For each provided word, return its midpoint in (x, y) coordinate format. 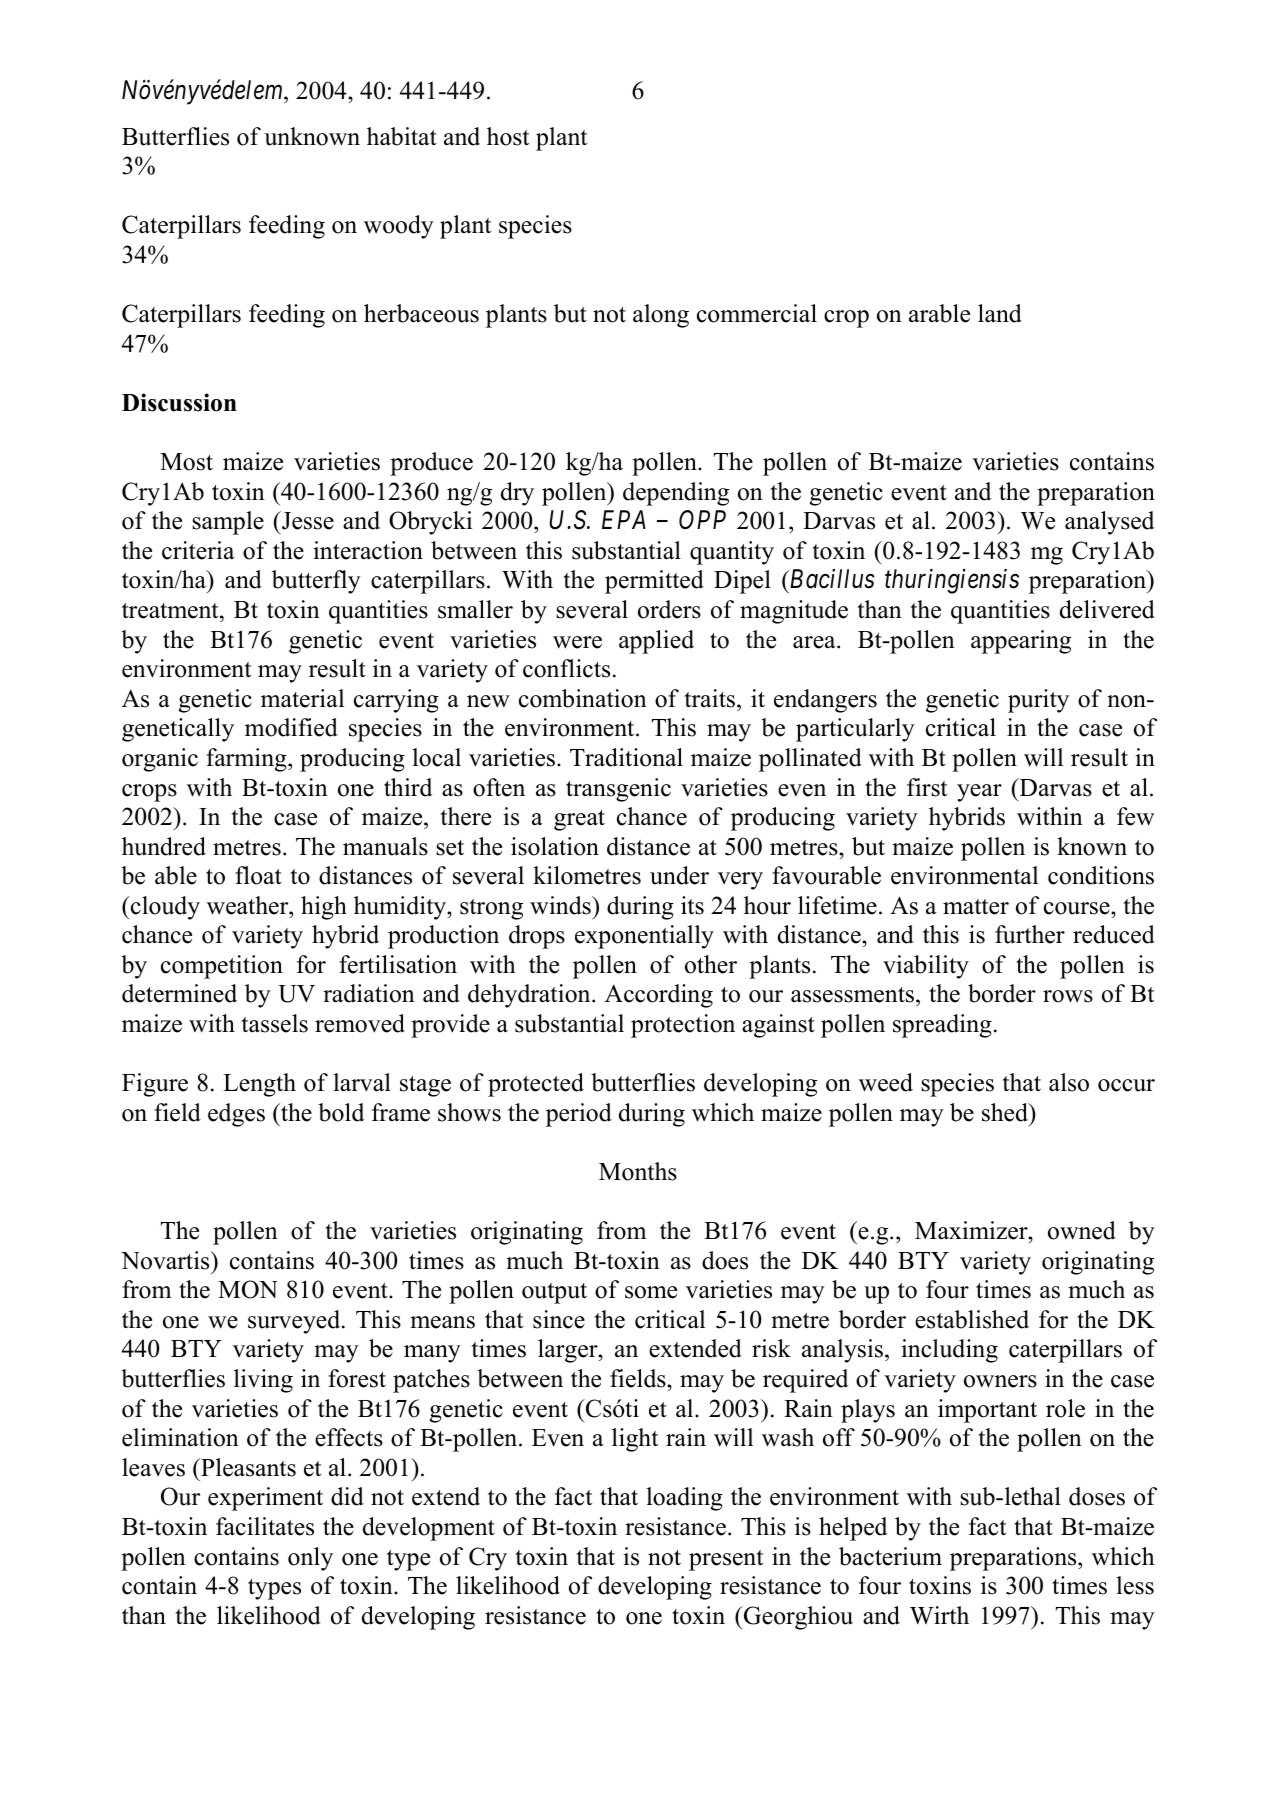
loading (684, 1499)
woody (399, 227)
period (579, 1115)
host (508, 136)
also (1069, 1082)
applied (656, 642)
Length (259, 1085)
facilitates (265, 1526)
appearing (1021, 642)
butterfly (316, 582)
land (1000, 313)
